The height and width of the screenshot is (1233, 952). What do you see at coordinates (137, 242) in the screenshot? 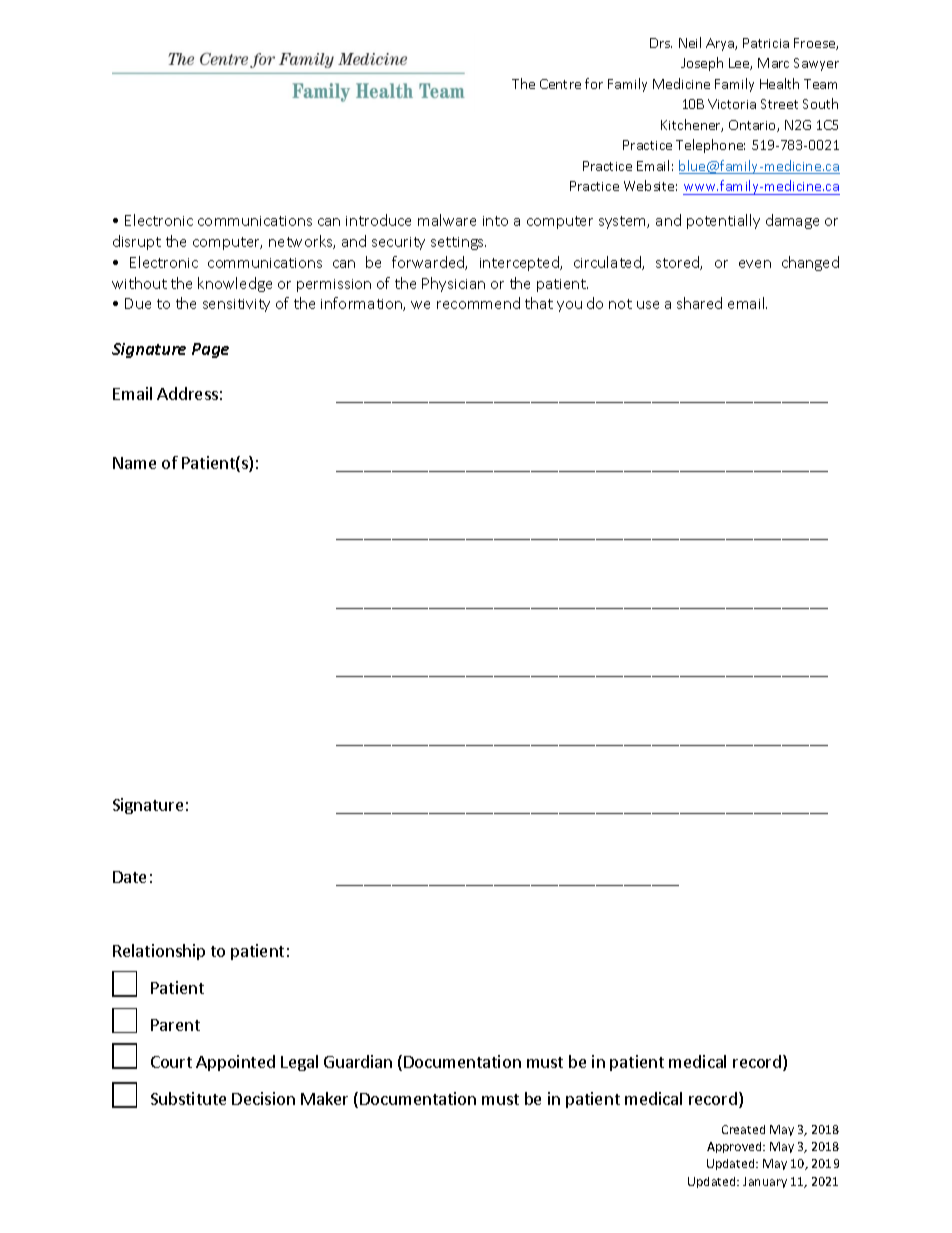
I see `disrupt` at bounding box center [137, 242].
